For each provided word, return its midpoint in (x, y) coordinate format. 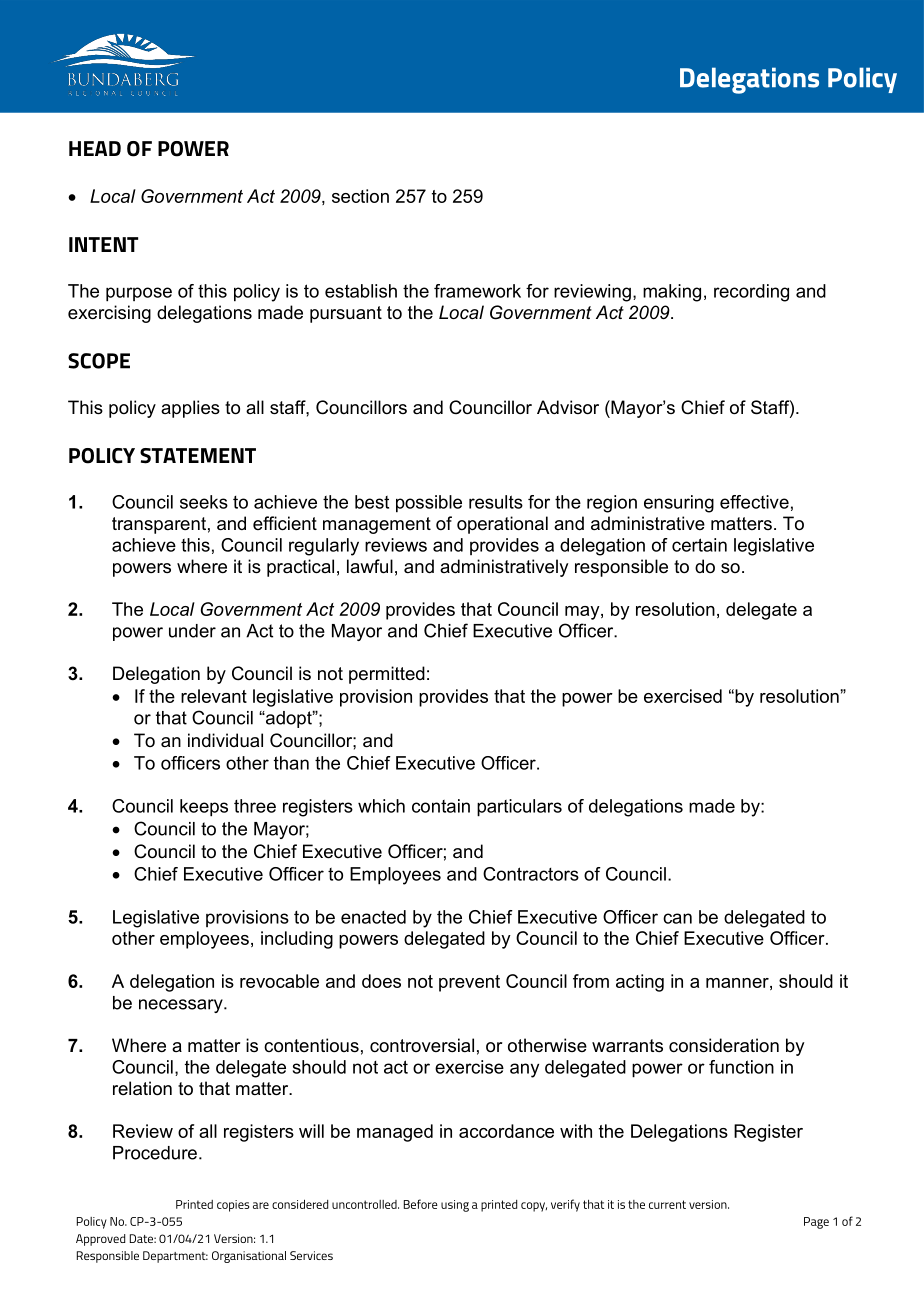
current (667, 1204)
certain (699, 545)
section (360, 196)
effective (754, 502)
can (677, 918)
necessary (182, 1006)
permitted (387, 675)
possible (429, 504)
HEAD (95, 148)
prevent (469, 983)
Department (175, 1257)
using (455, 1206)
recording (751, 293)
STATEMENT (198, 456)
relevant (214, 696)
